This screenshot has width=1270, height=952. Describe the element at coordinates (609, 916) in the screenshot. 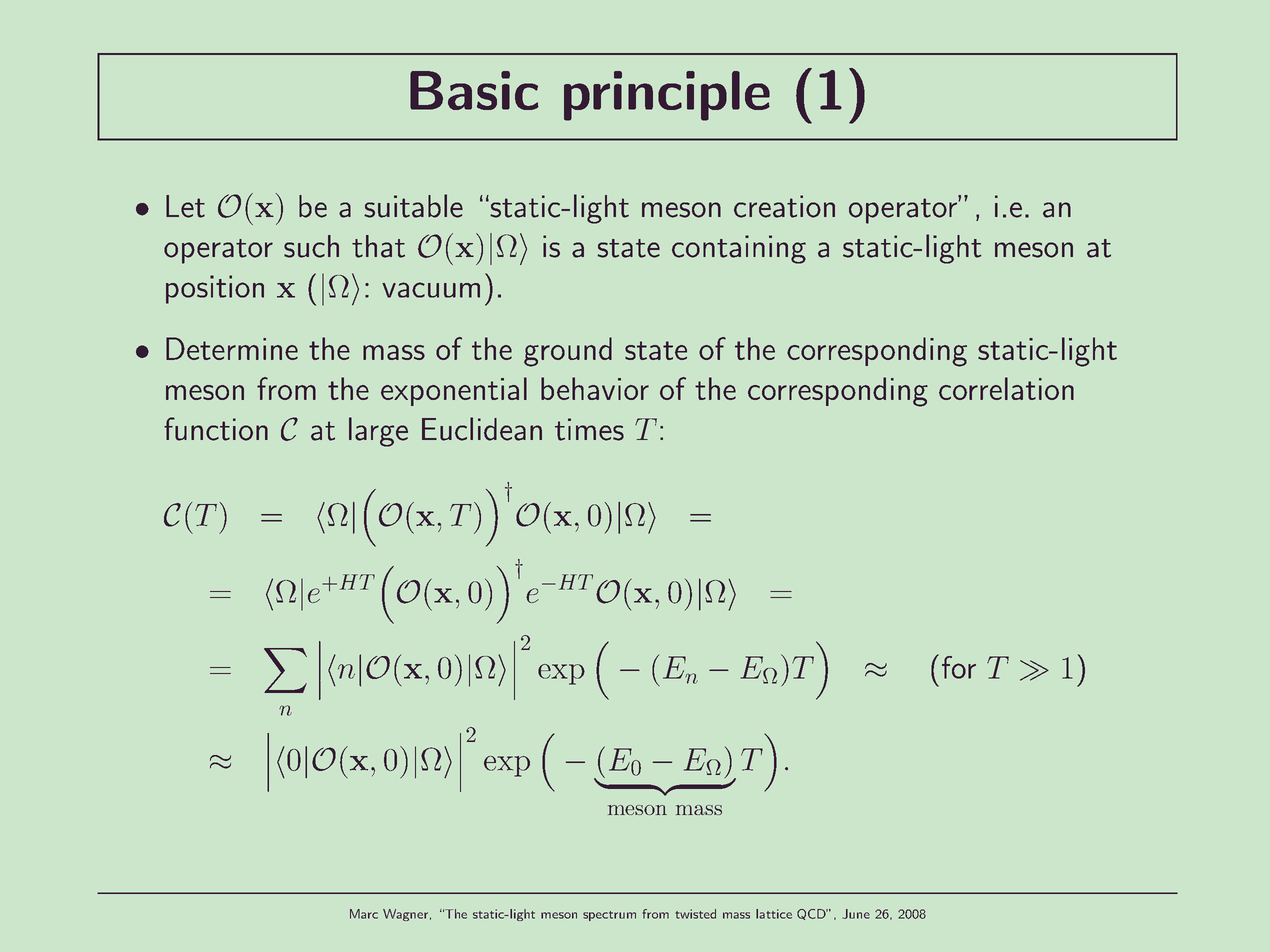

I see `spectrum` at that location.
